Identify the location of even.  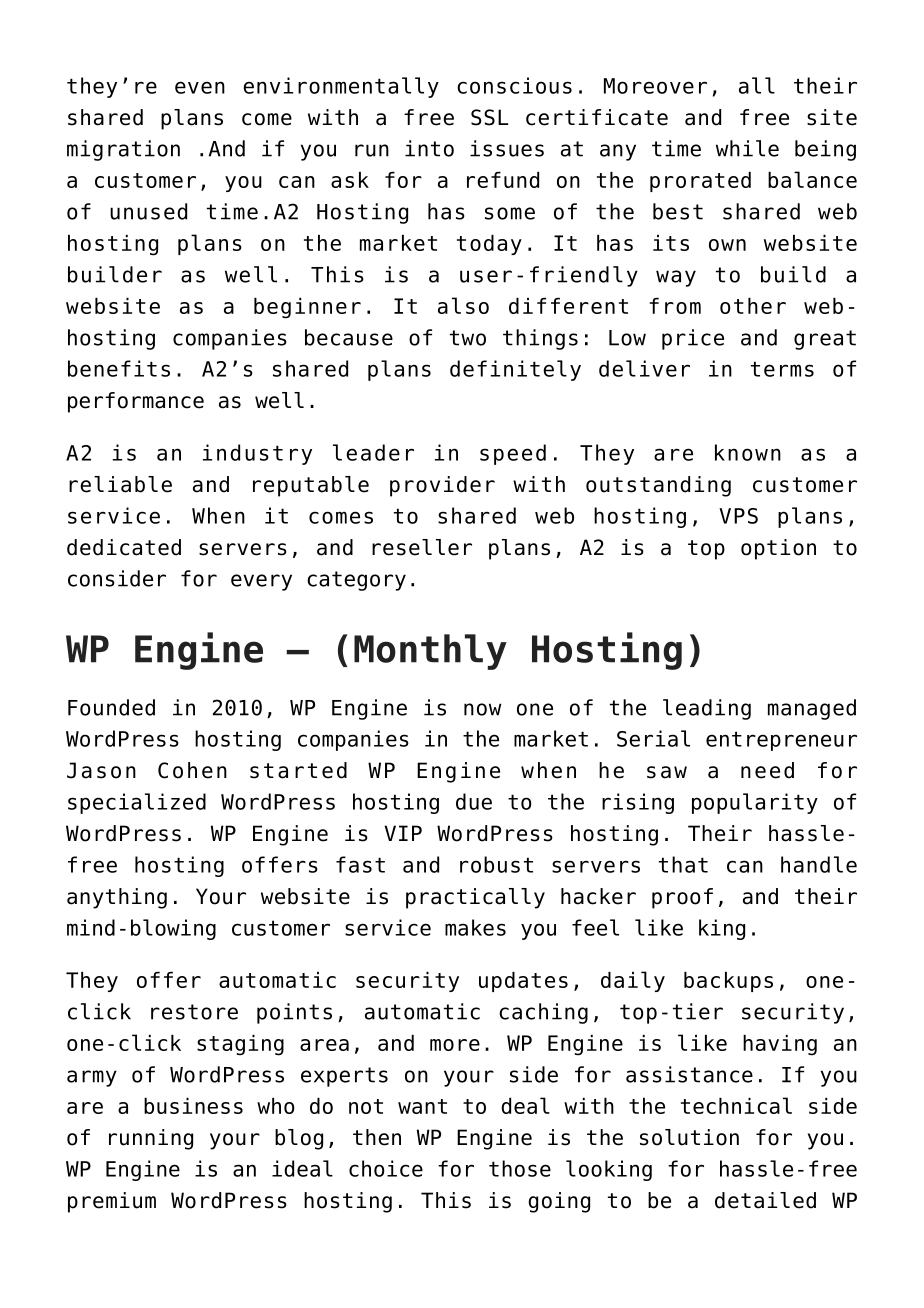
(200, 87).
